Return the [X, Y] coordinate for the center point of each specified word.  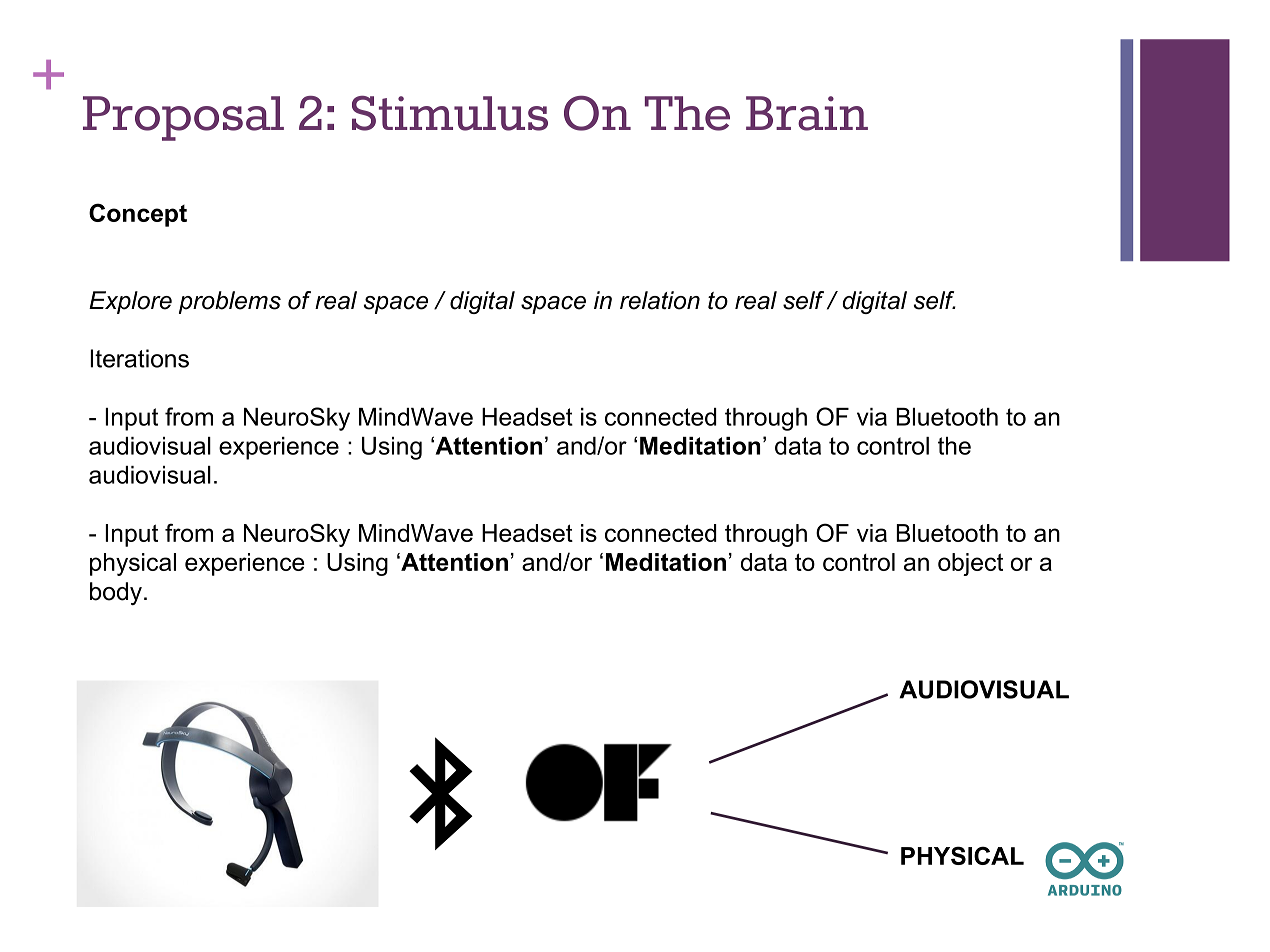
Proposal [183, 118]
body [116, 593]
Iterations [139, 358]
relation [660, 300]
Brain [807, 113]
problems [230, 302]
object [970, 564]
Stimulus [450, 113]
